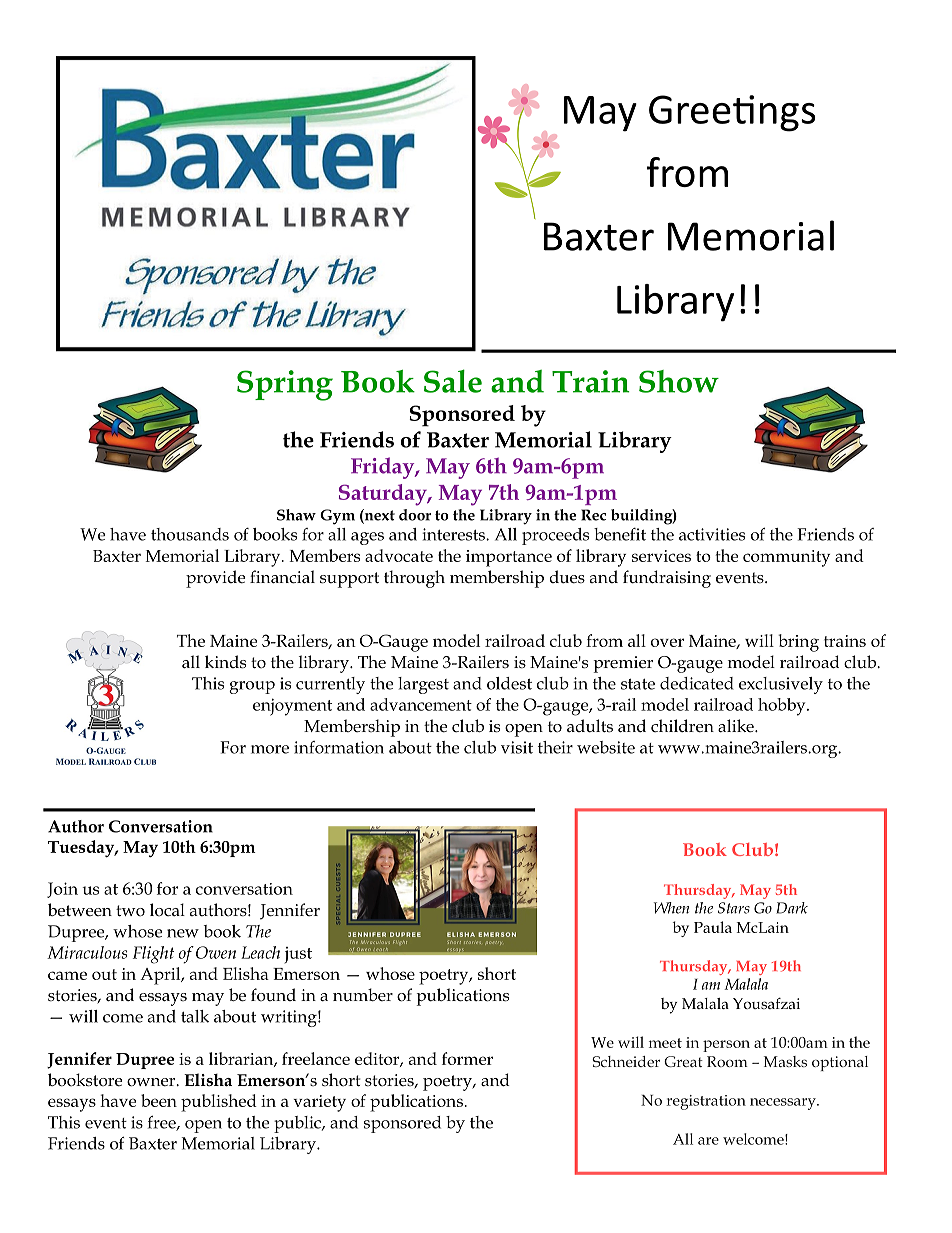 Image resolution: width=952 pixels, height=1233 pixels. I want to click on visit, so click(517, 747).
